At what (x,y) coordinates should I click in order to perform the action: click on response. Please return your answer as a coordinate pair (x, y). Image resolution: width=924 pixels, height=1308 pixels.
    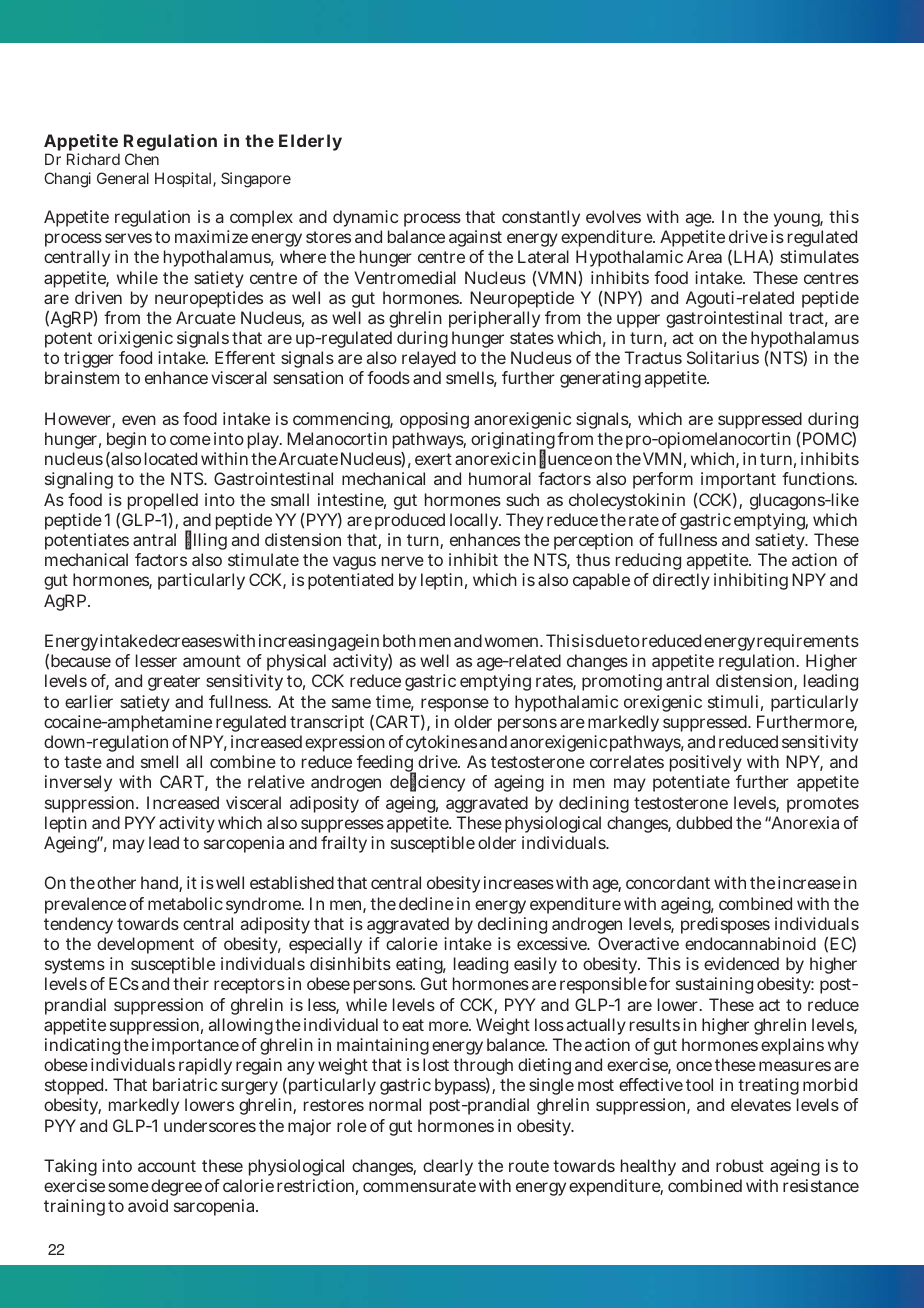
    Looking at the image, I should click on (455, 705).
